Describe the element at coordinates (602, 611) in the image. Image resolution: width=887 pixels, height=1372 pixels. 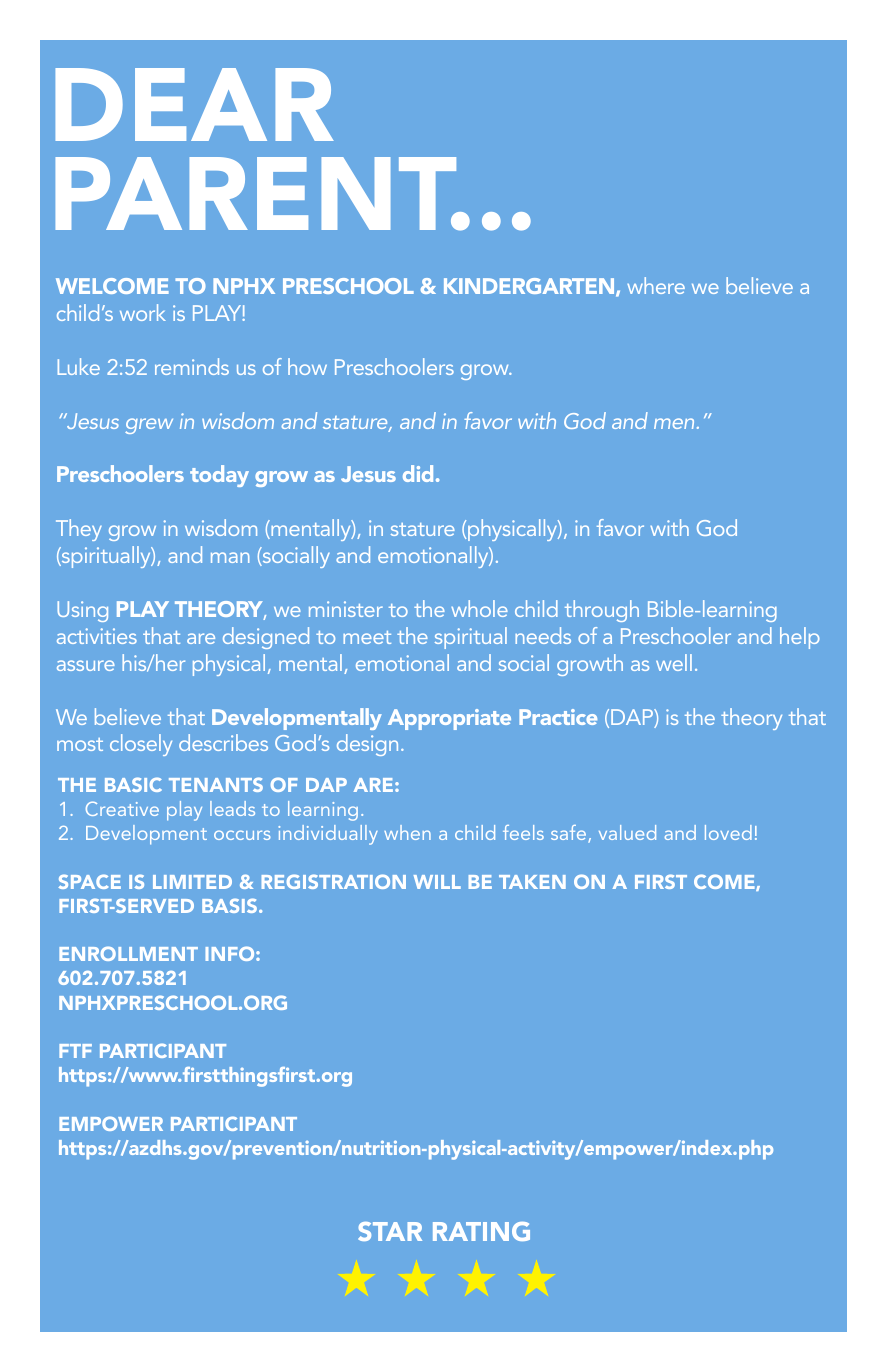
I see `through` at that location.
